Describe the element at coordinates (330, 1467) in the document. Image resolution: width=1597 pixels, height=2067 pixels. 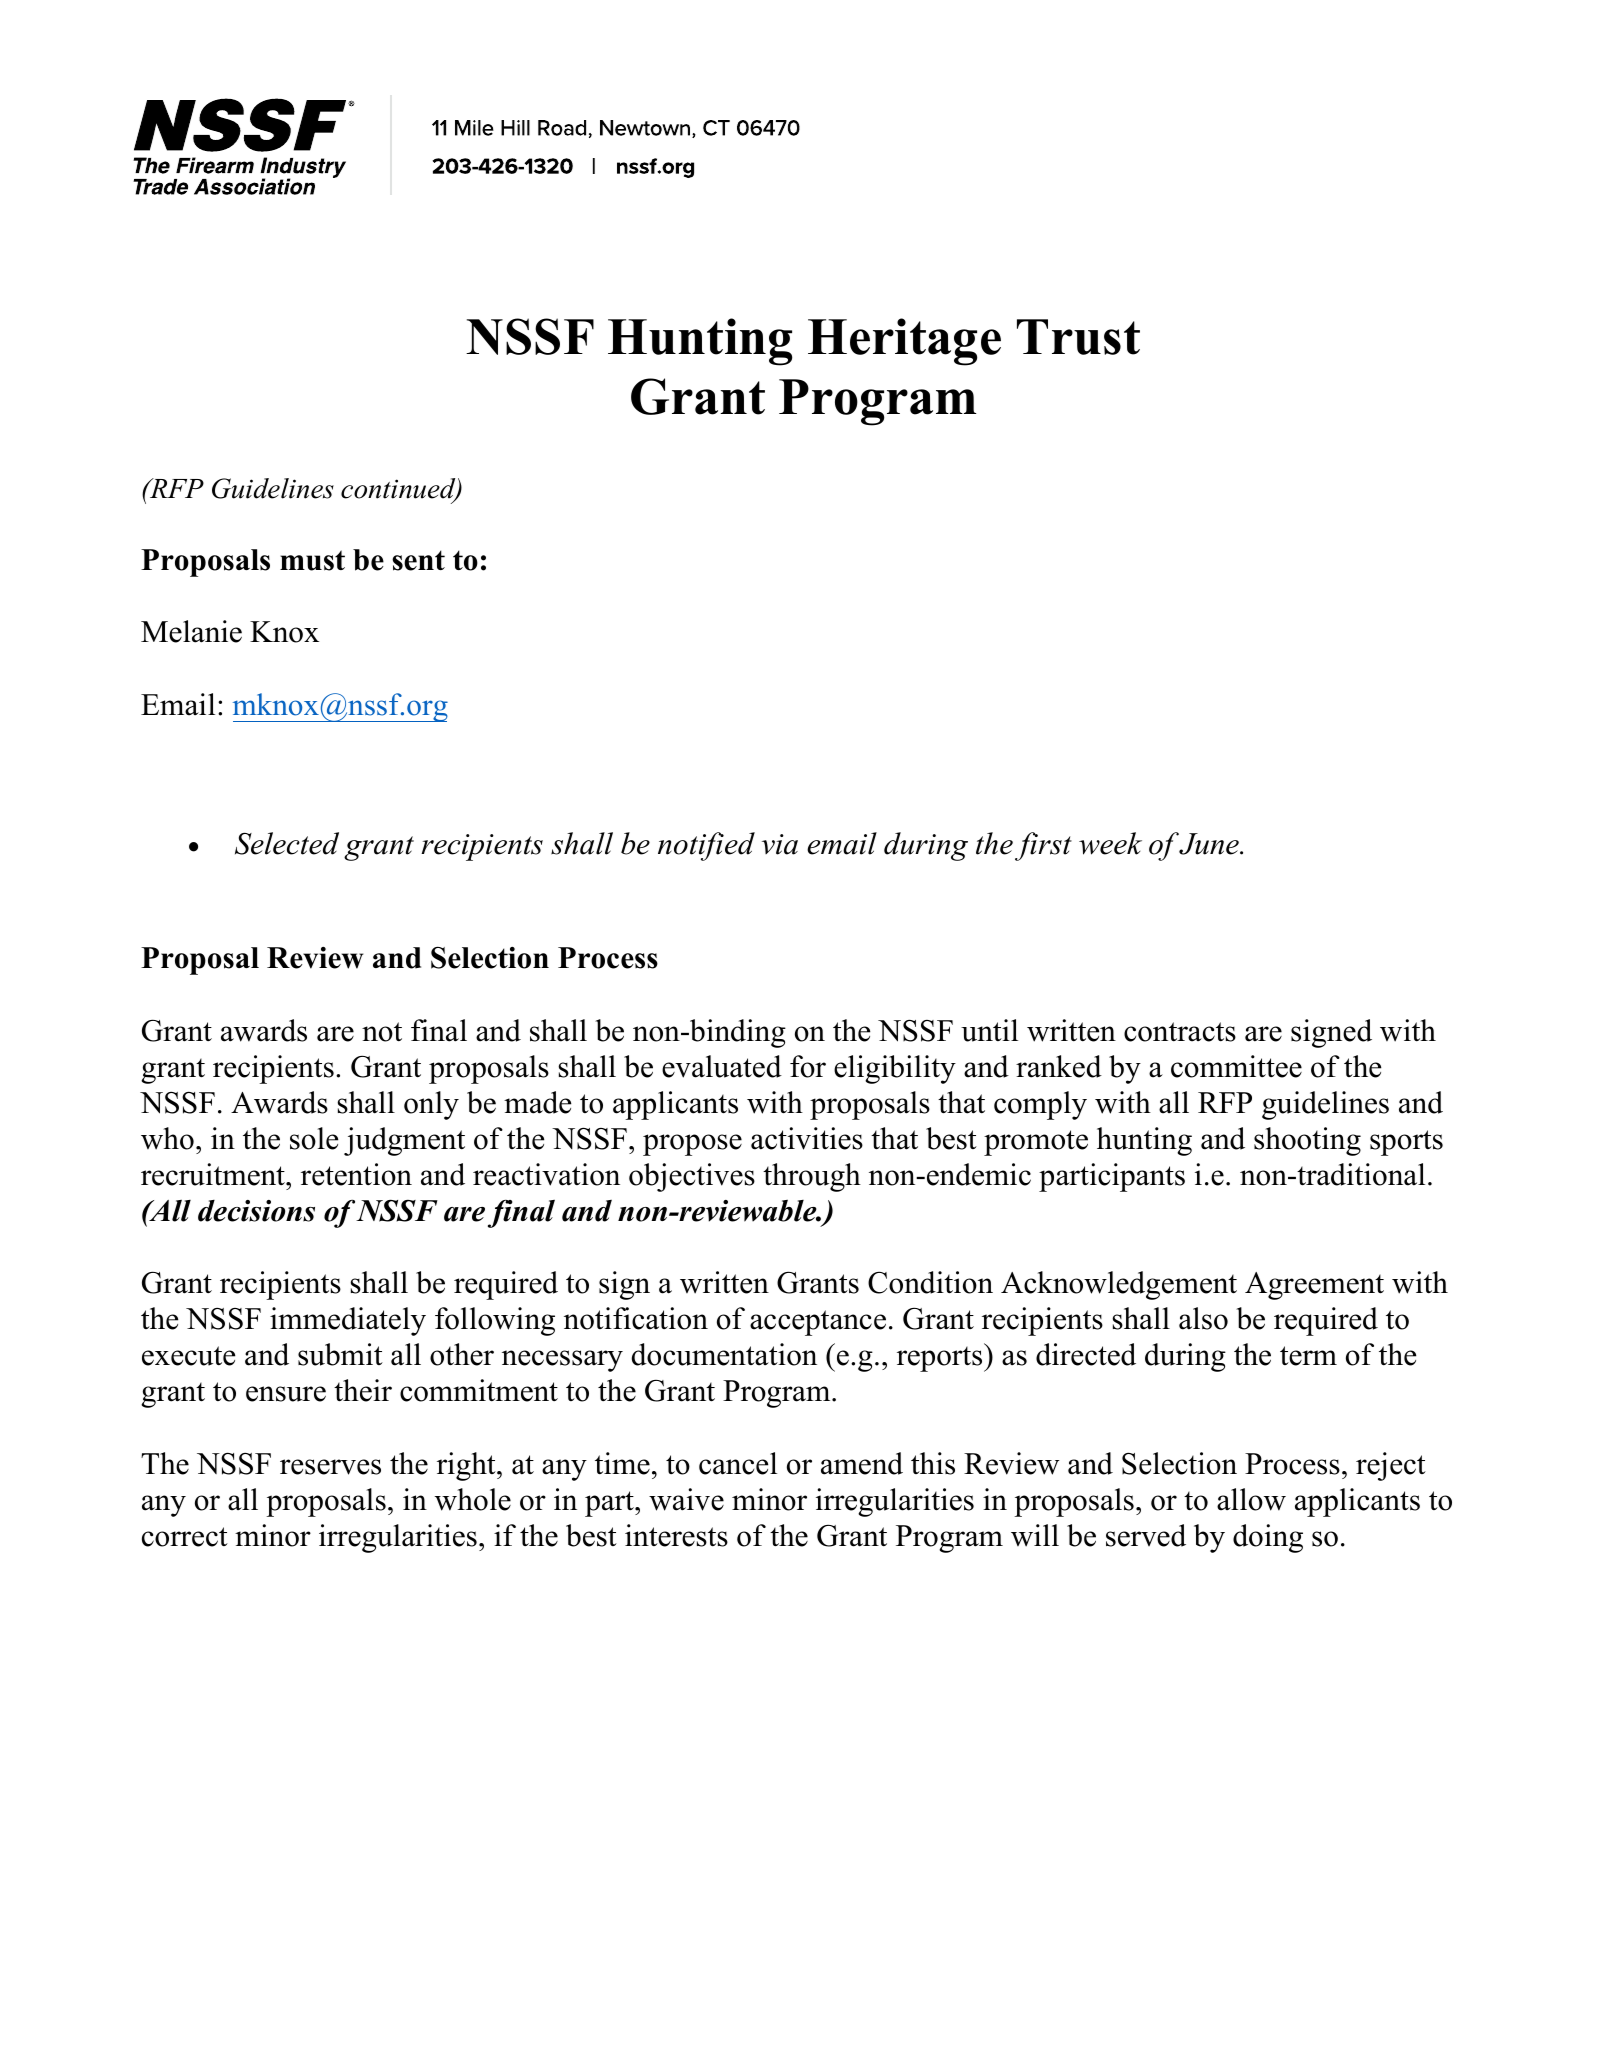
I see `reserves` at that location.
